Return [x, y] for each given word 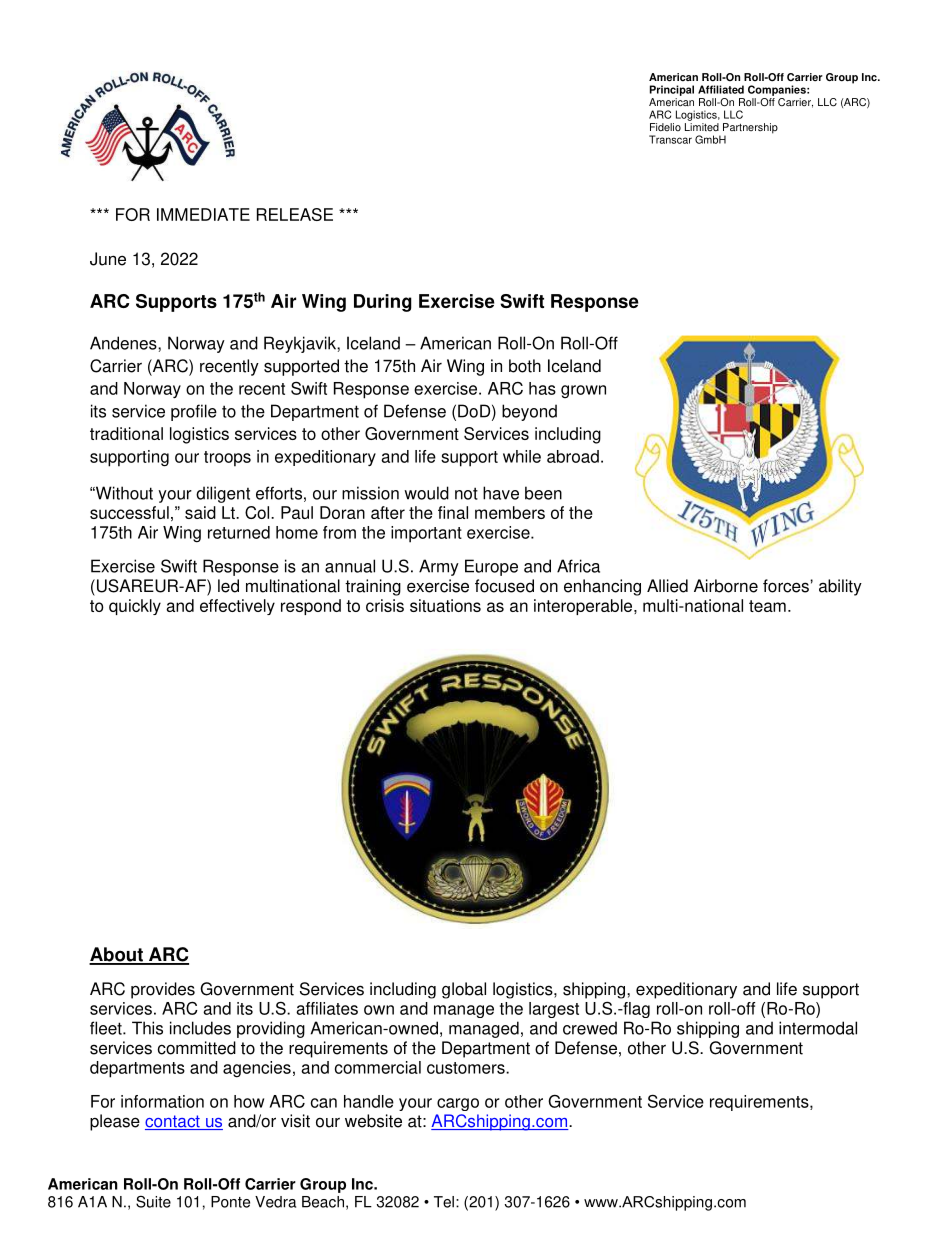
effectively [237, 607]
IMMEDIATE [203, 214]
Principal [672, 90]
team [767, 606]
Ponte [230, 1202]
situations [445, 605]
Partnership [750, 129]
